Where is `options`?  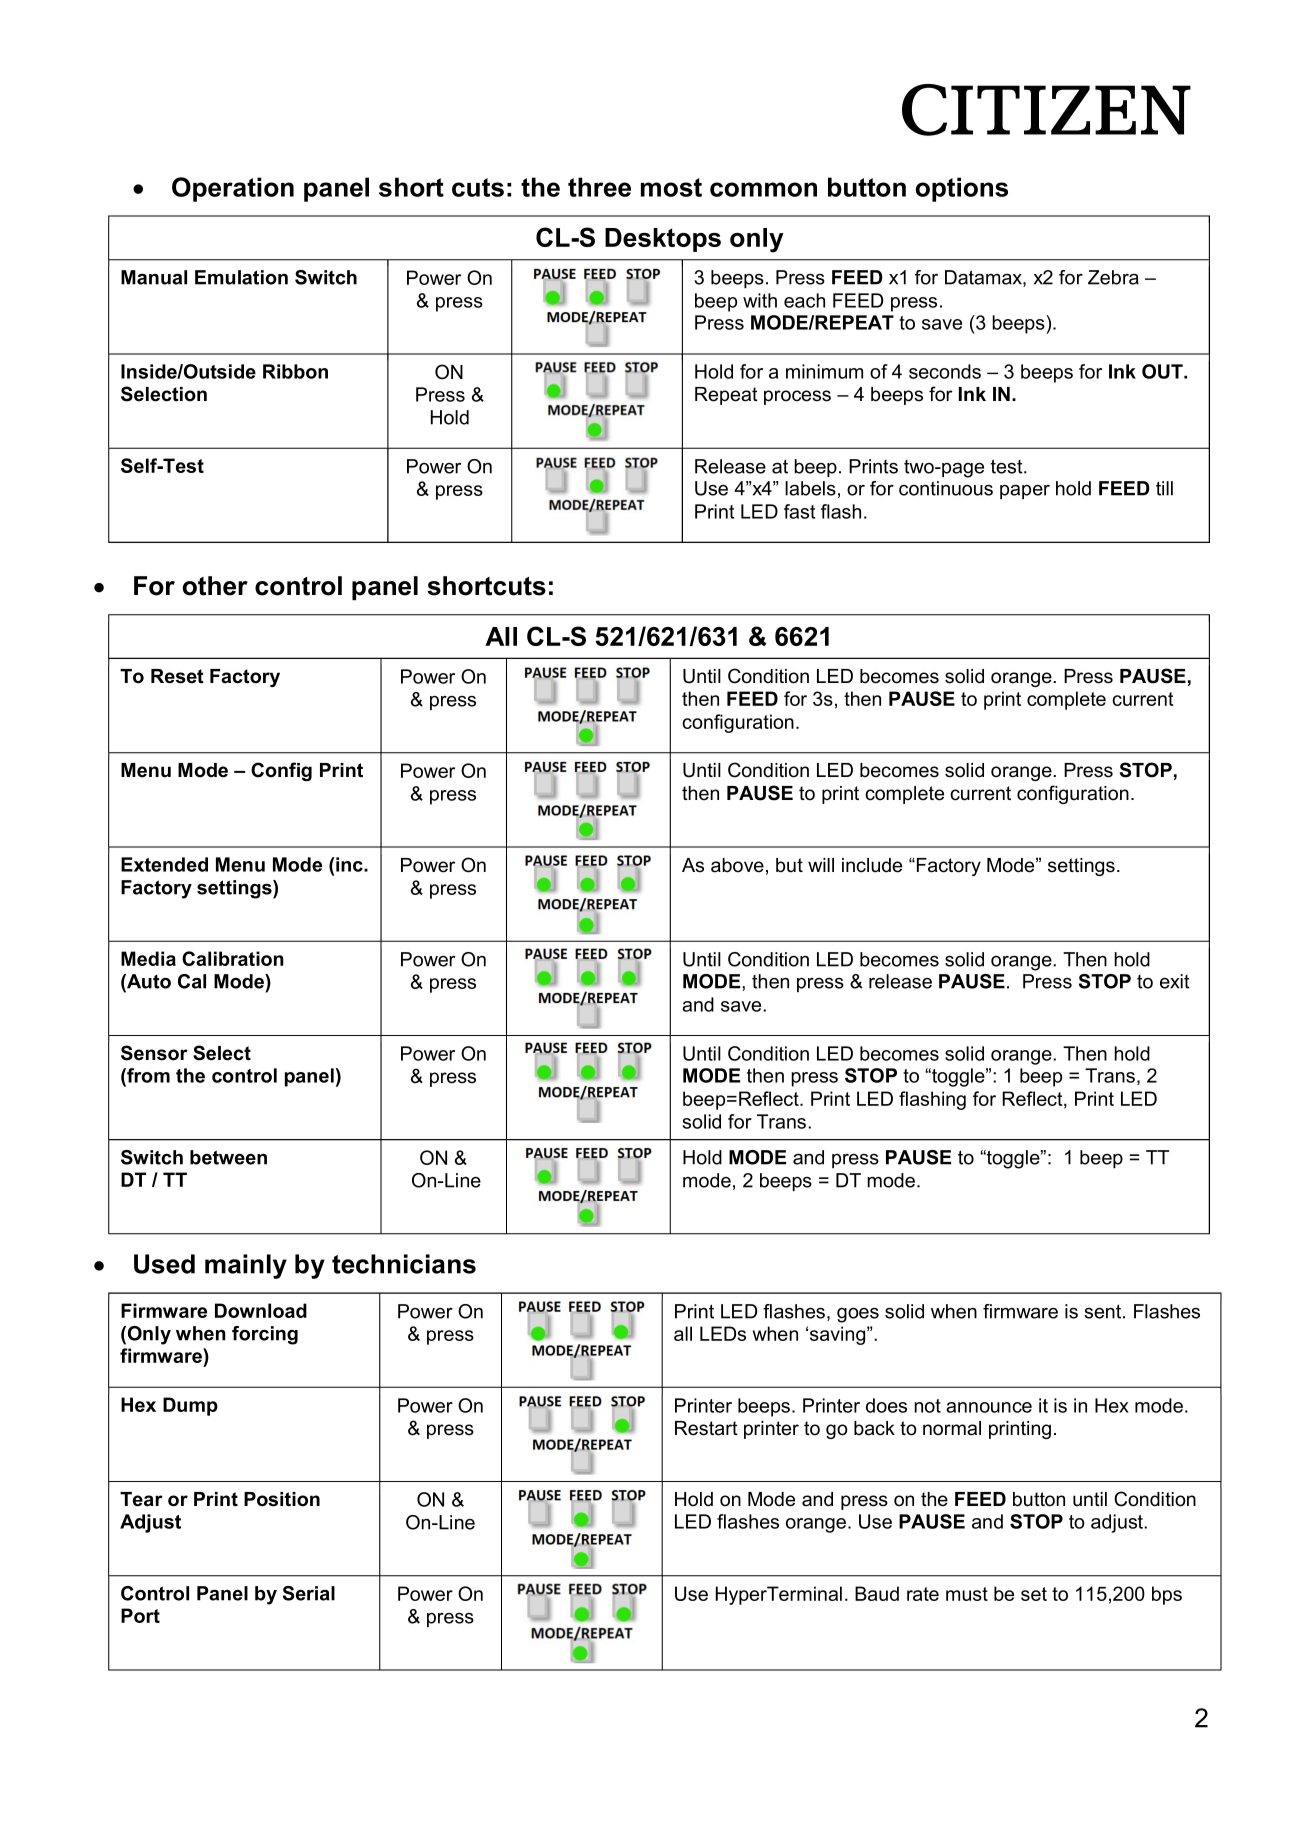 options is located at coordinates (962, 189).
